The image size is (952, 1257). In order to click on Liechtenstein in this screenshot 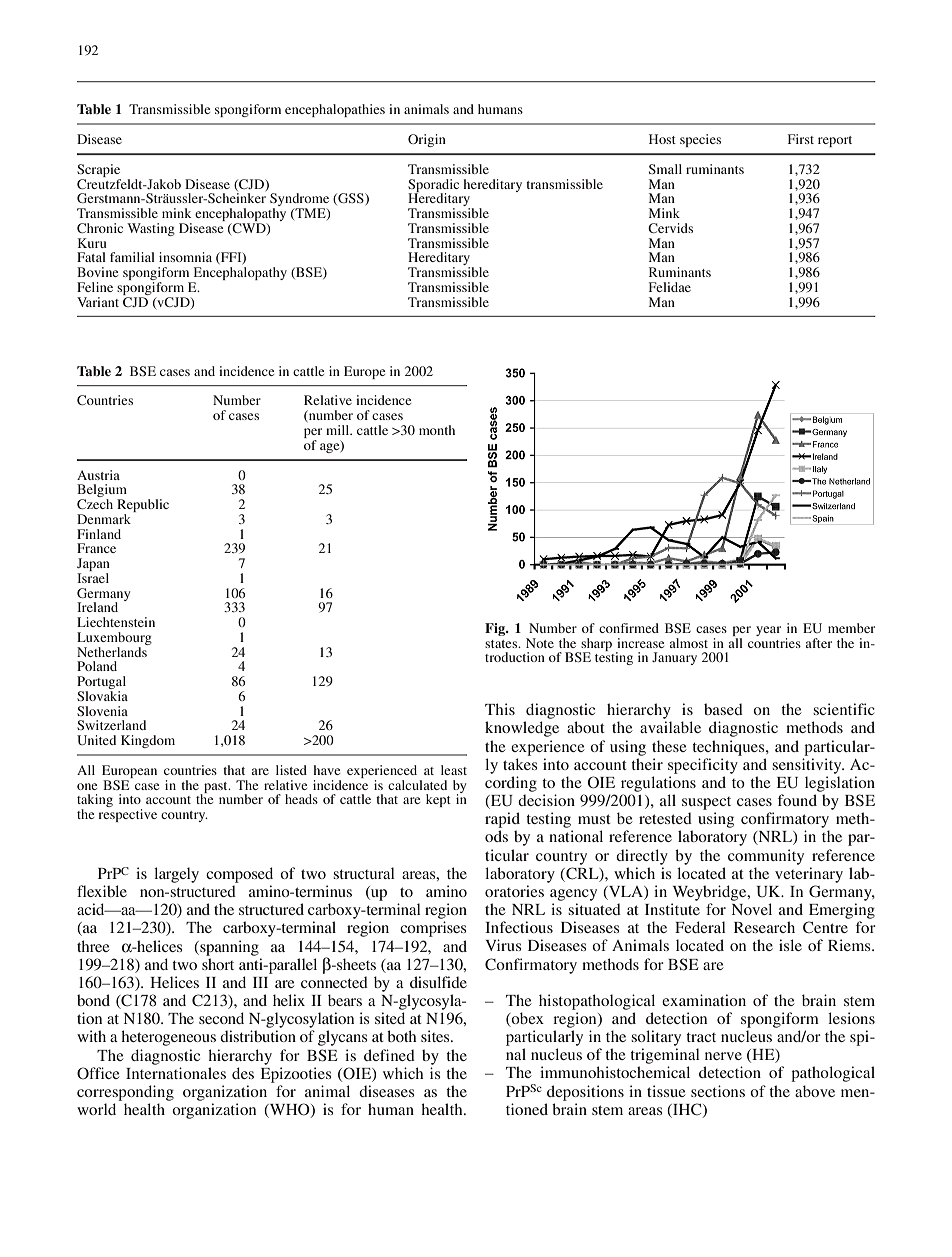, I will do `click(116, 622)`.
